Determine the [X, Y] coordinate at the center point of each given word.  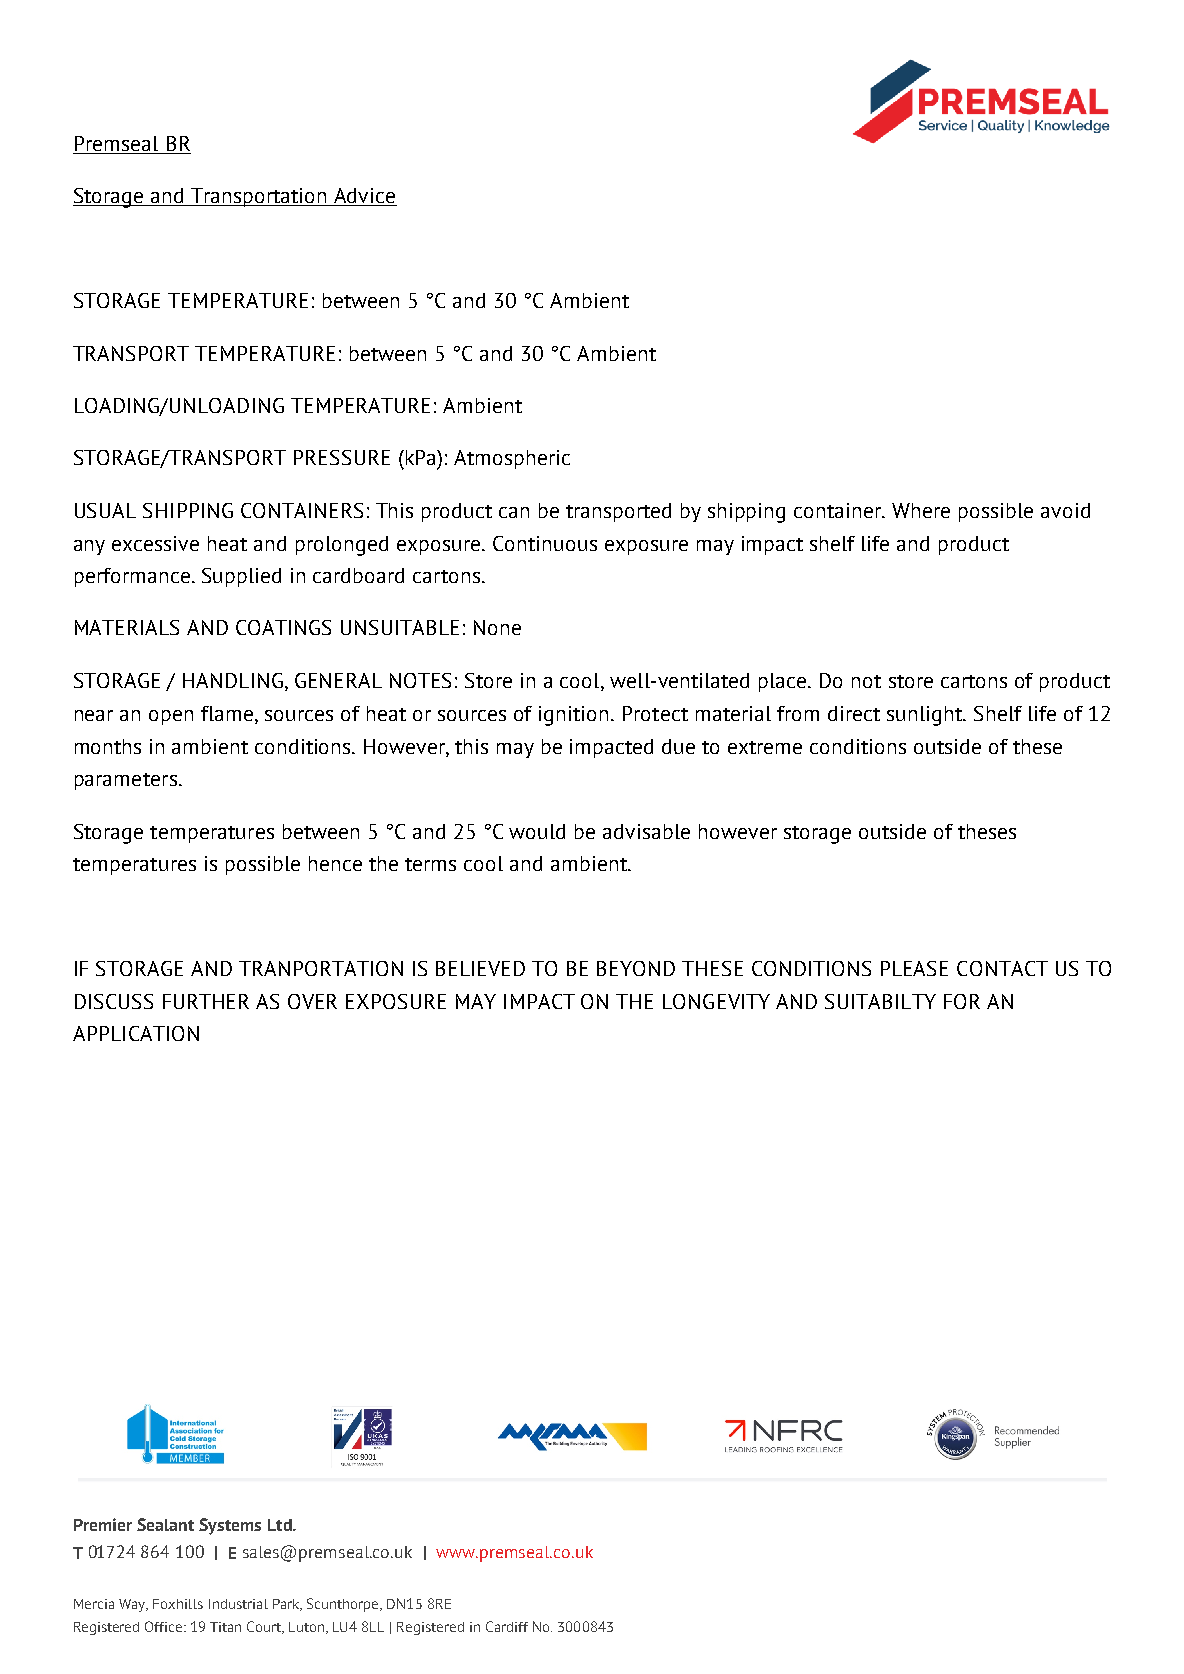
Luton [308, 1628]
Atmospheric [512, 459]
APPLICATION [136, 1033]
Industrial [238, 1604]
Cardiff [507, 1626]
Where [921, 510]
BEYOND [636, 968]
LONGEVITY [716, 1001]
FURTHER [206, 1001]
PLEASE [914, 968]
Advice [364, 197]
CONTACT [1002, 968]
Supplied [241, 577]
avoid [1065, 510]
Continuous [545, 543]
